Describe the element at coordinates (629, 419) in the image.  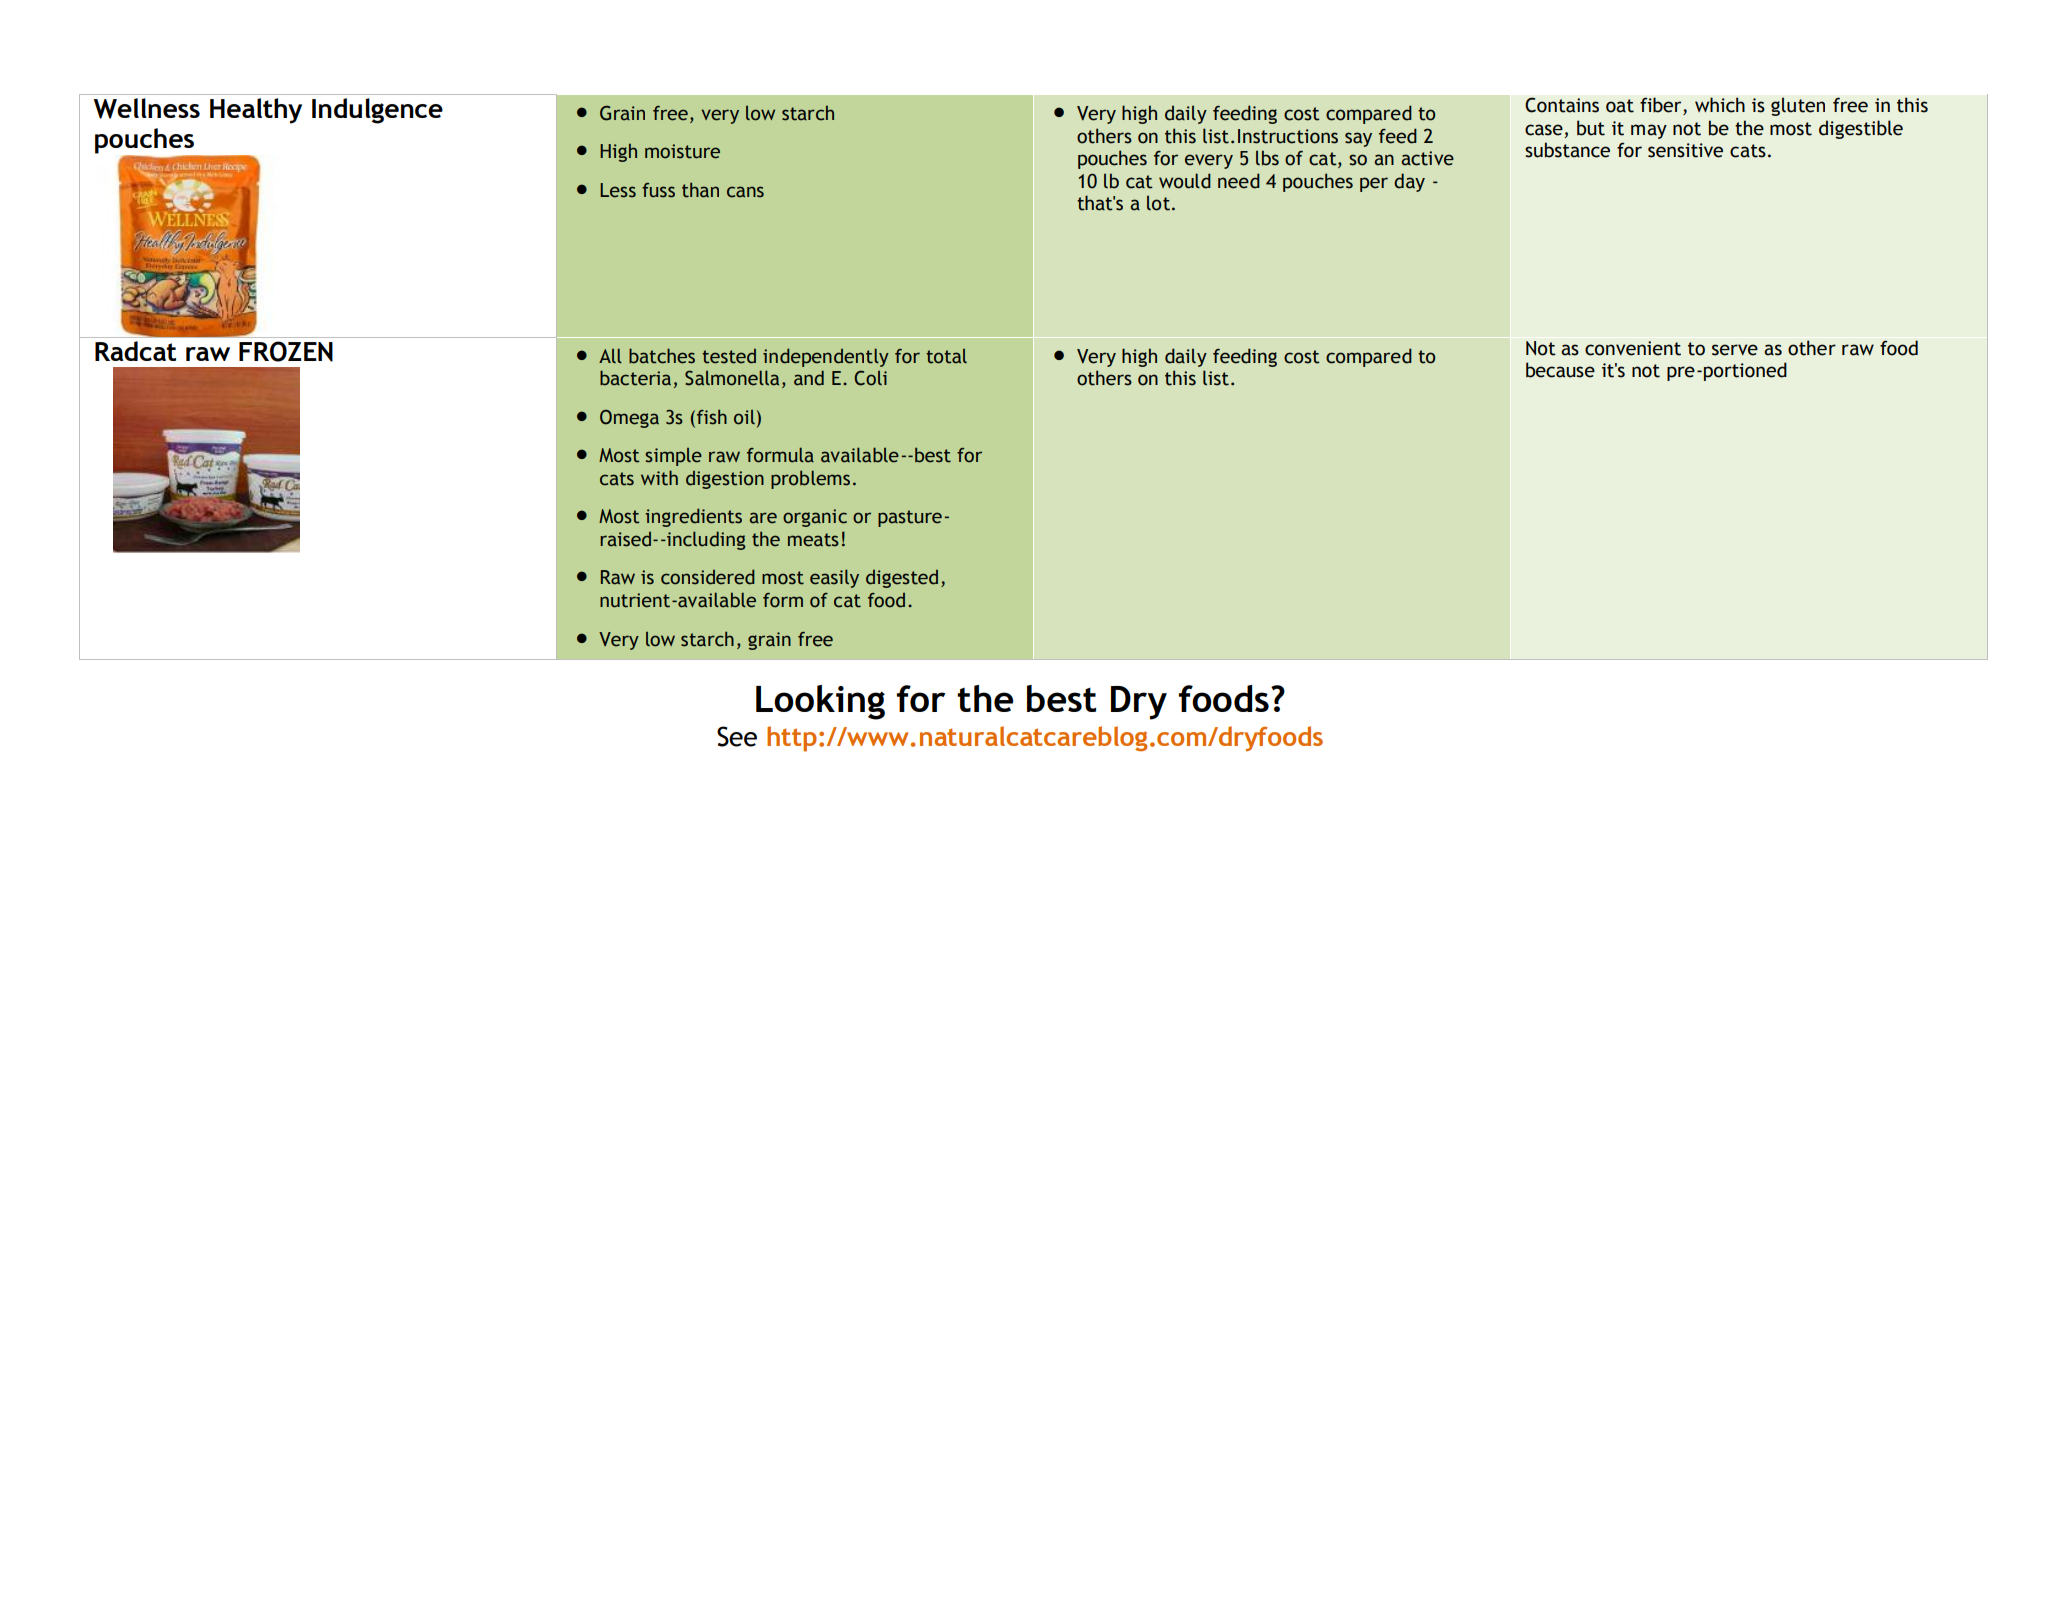
I see `Omega` at that location.
